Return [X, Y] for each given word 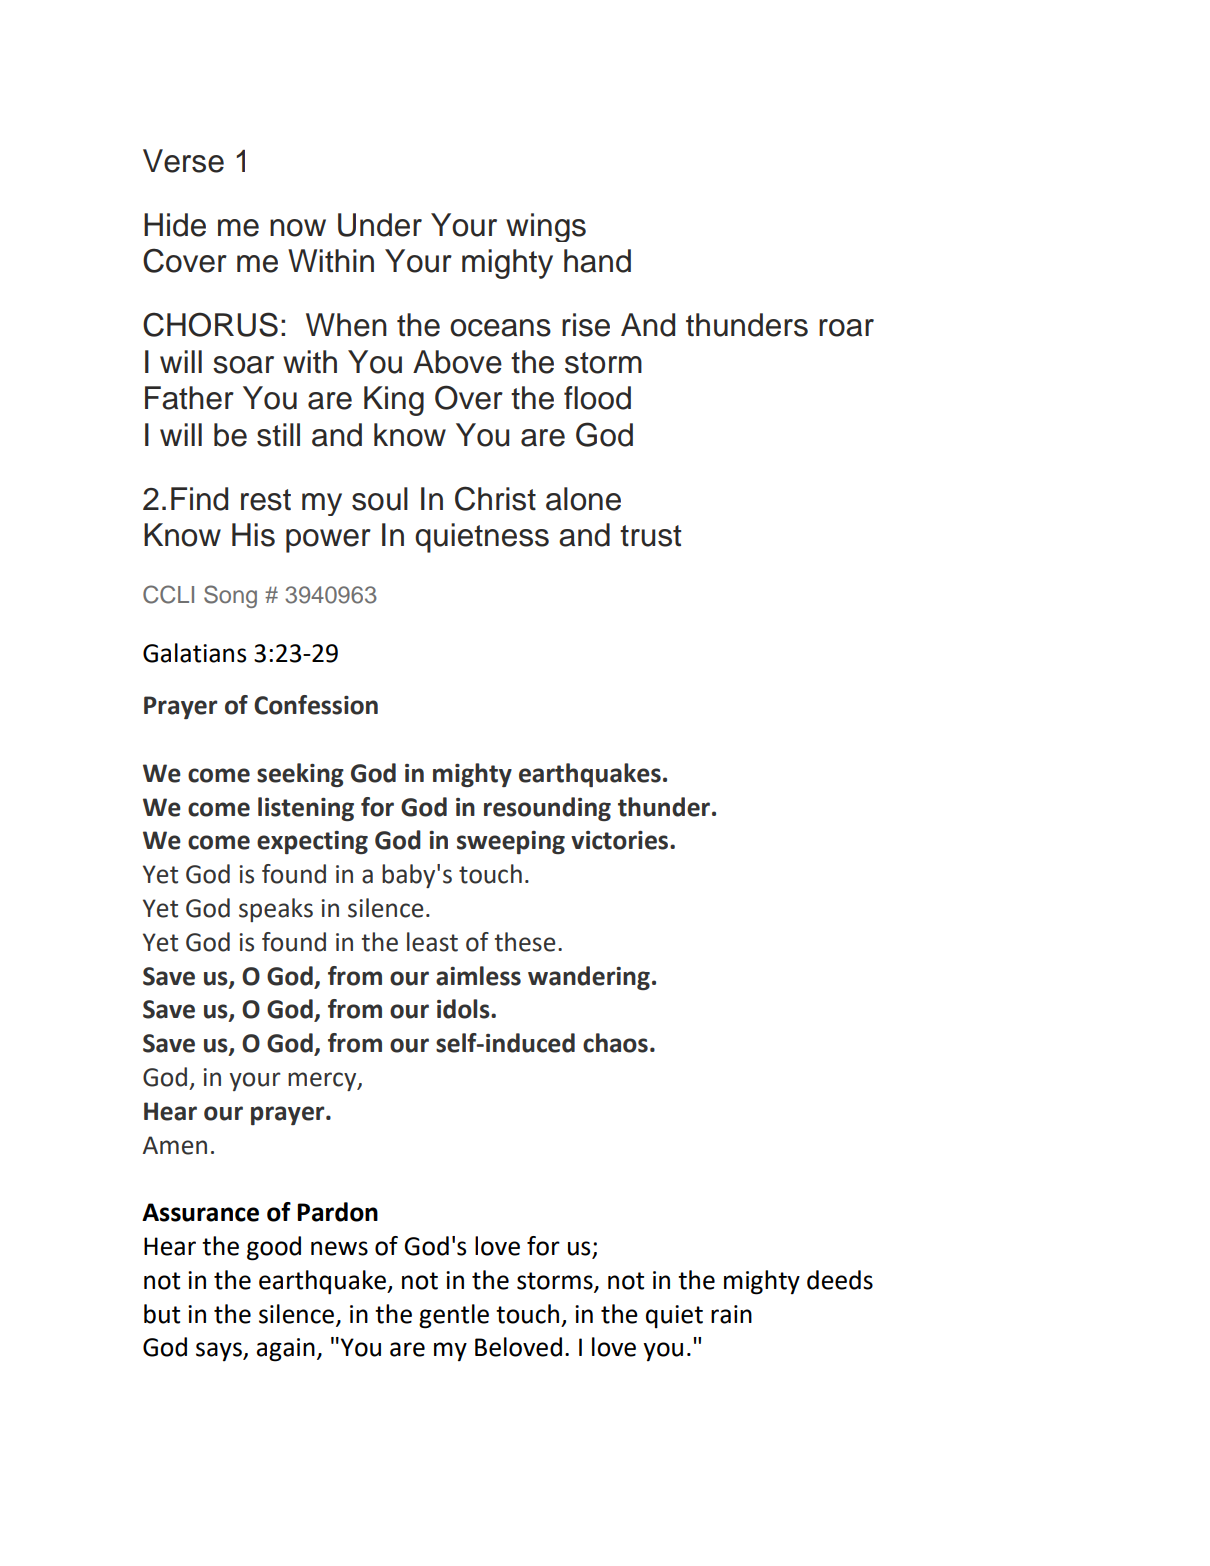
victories [621, 840]
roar [846, 328]
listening [306, 809]
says [220, 1351]
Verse [183, 161]
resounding [547, 809]
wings [546, 227]
